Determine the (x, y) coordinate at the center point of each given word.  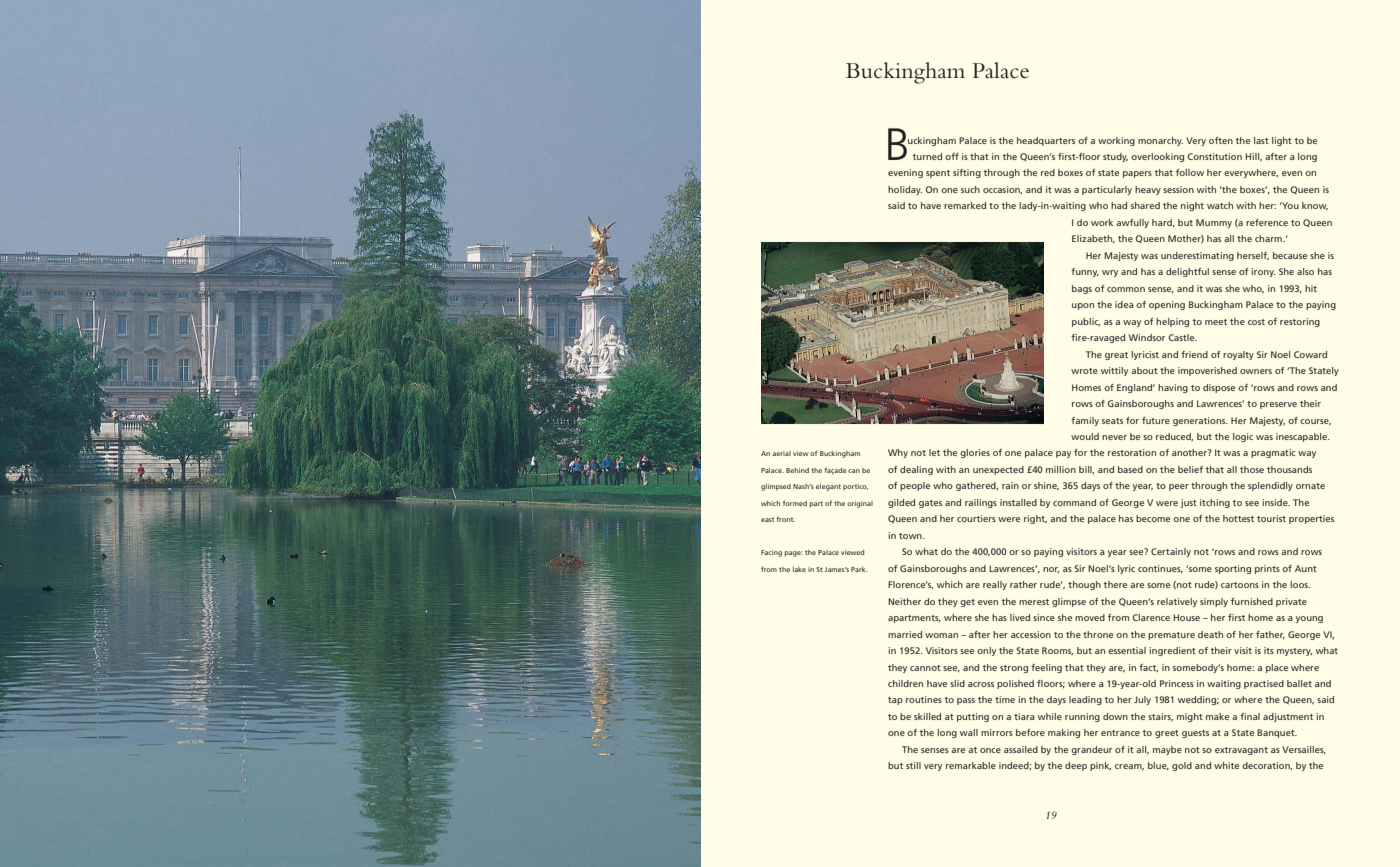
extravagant (1241, 751)
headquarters (1046, 141)
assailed (1021, 749)
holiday (905, 190)
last (1261, 140)
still (913, 765)
